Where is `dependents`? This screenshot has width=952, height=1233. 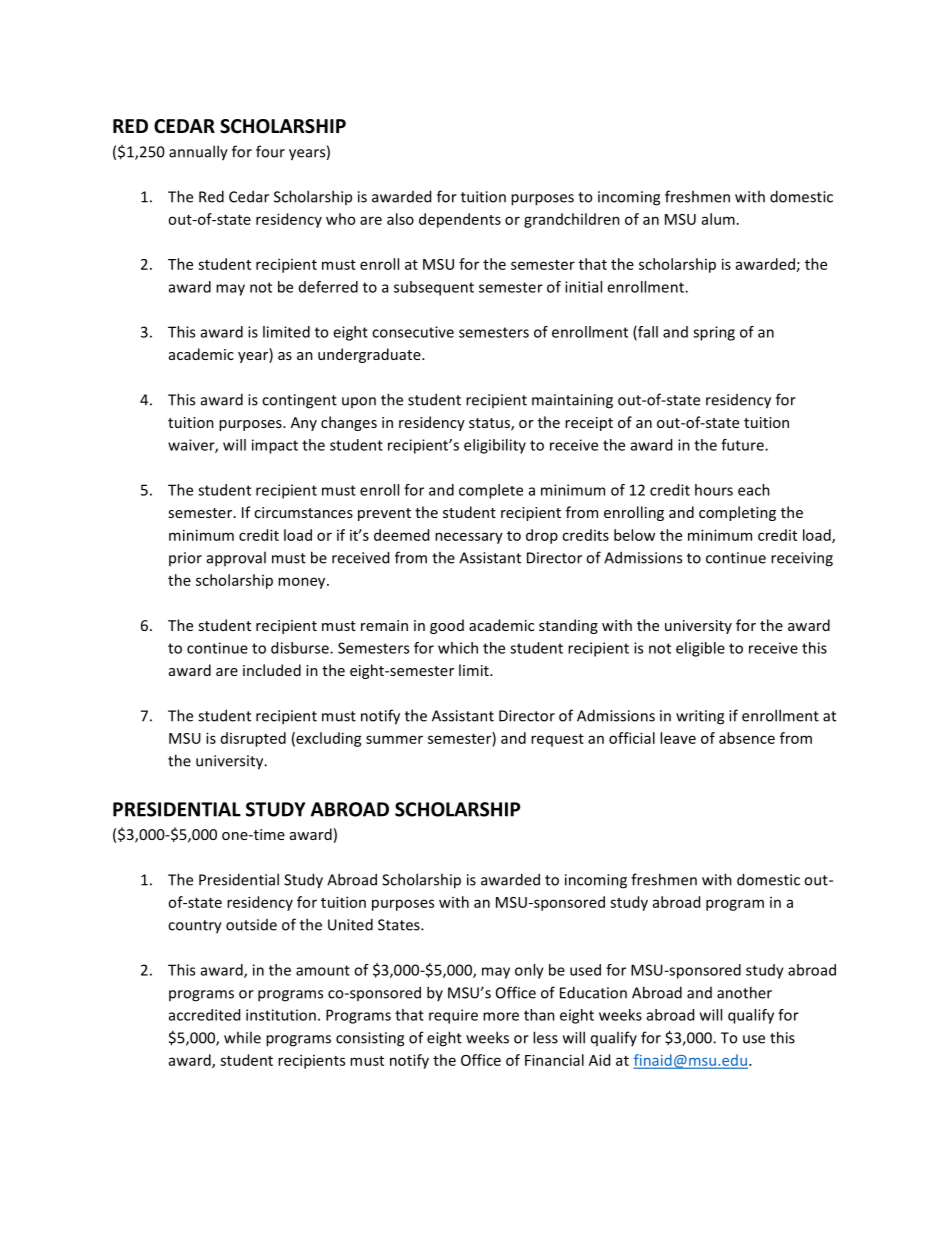 dependents is located at coordinates (460, 220).
